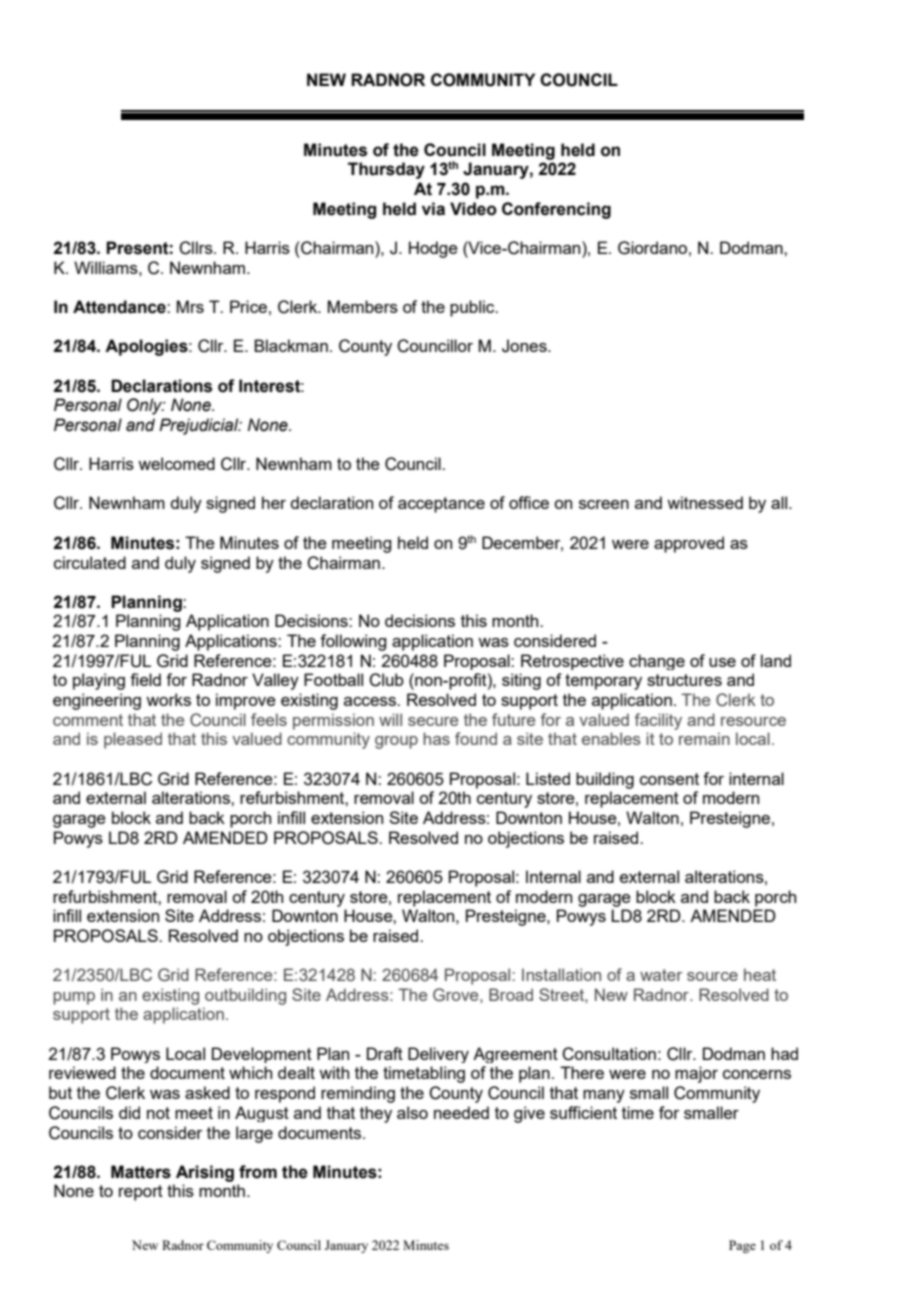 The image size is (924, 1308). I want to click on via, so click(433, 209).
